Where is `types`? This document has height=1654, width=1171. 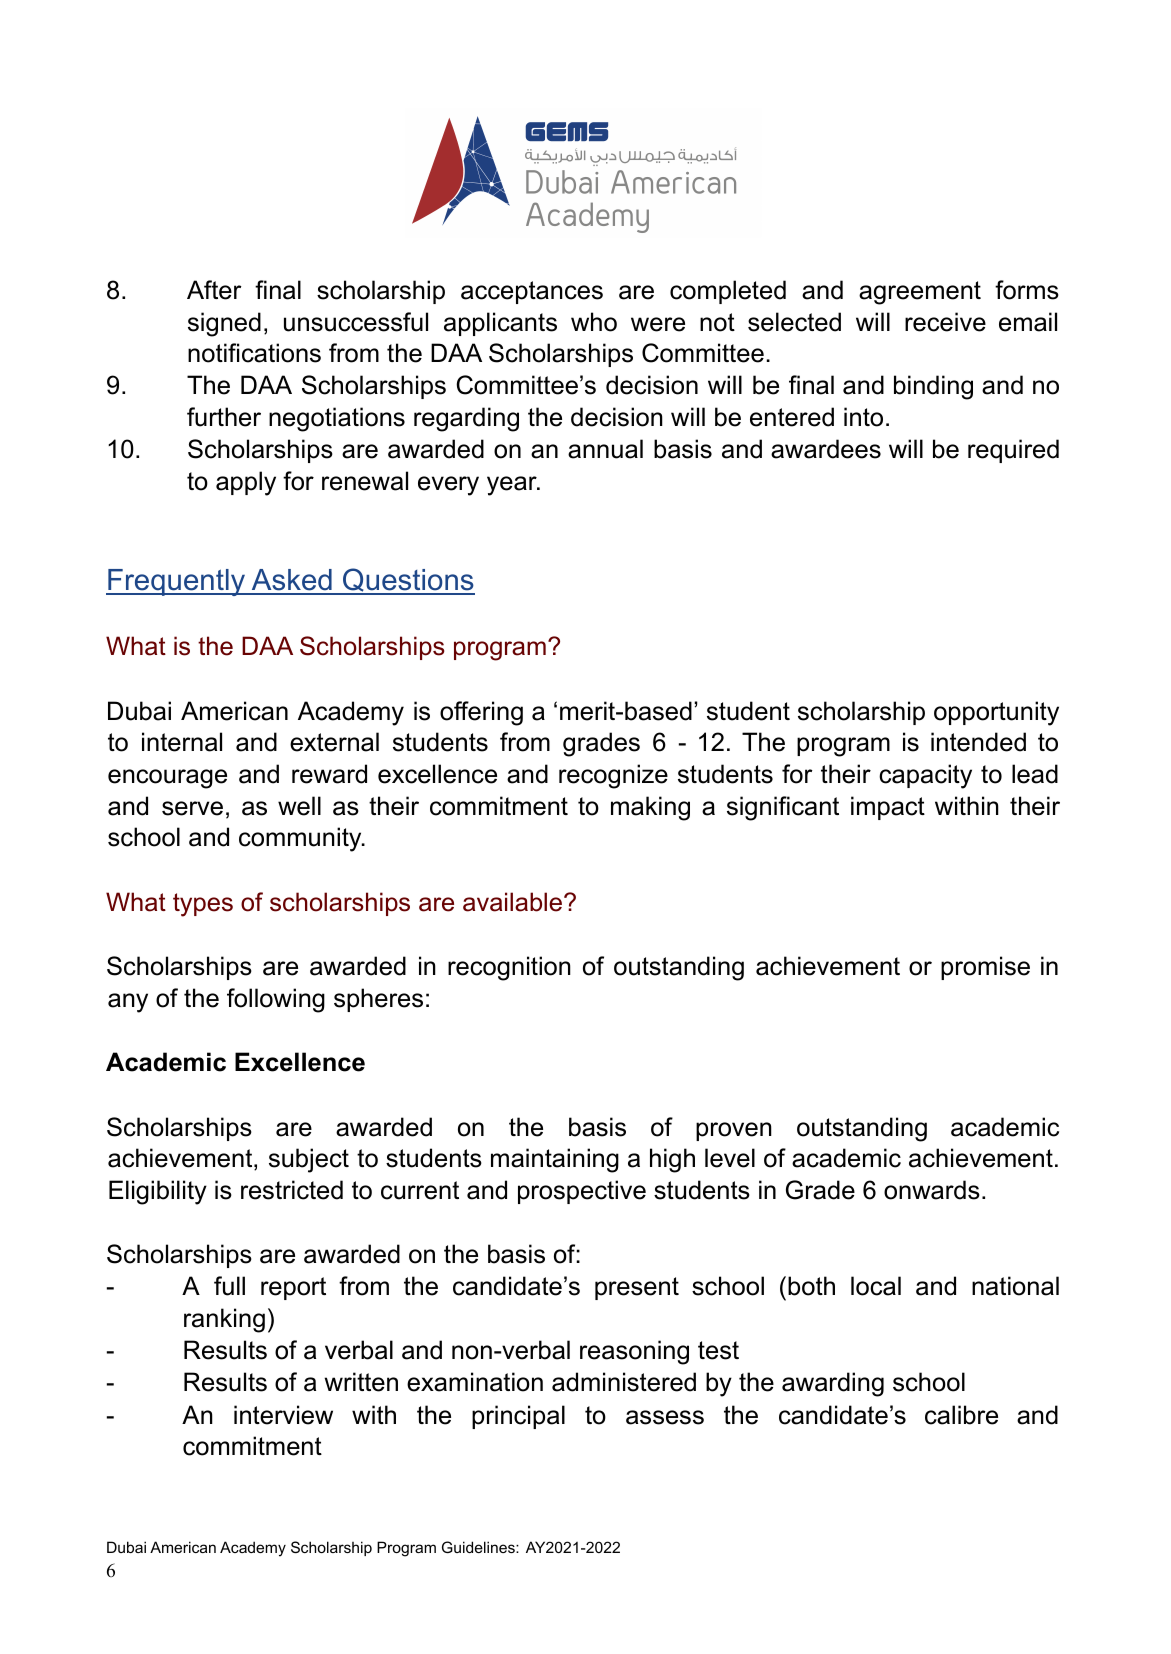 types is located at coordinates (203, 905).
